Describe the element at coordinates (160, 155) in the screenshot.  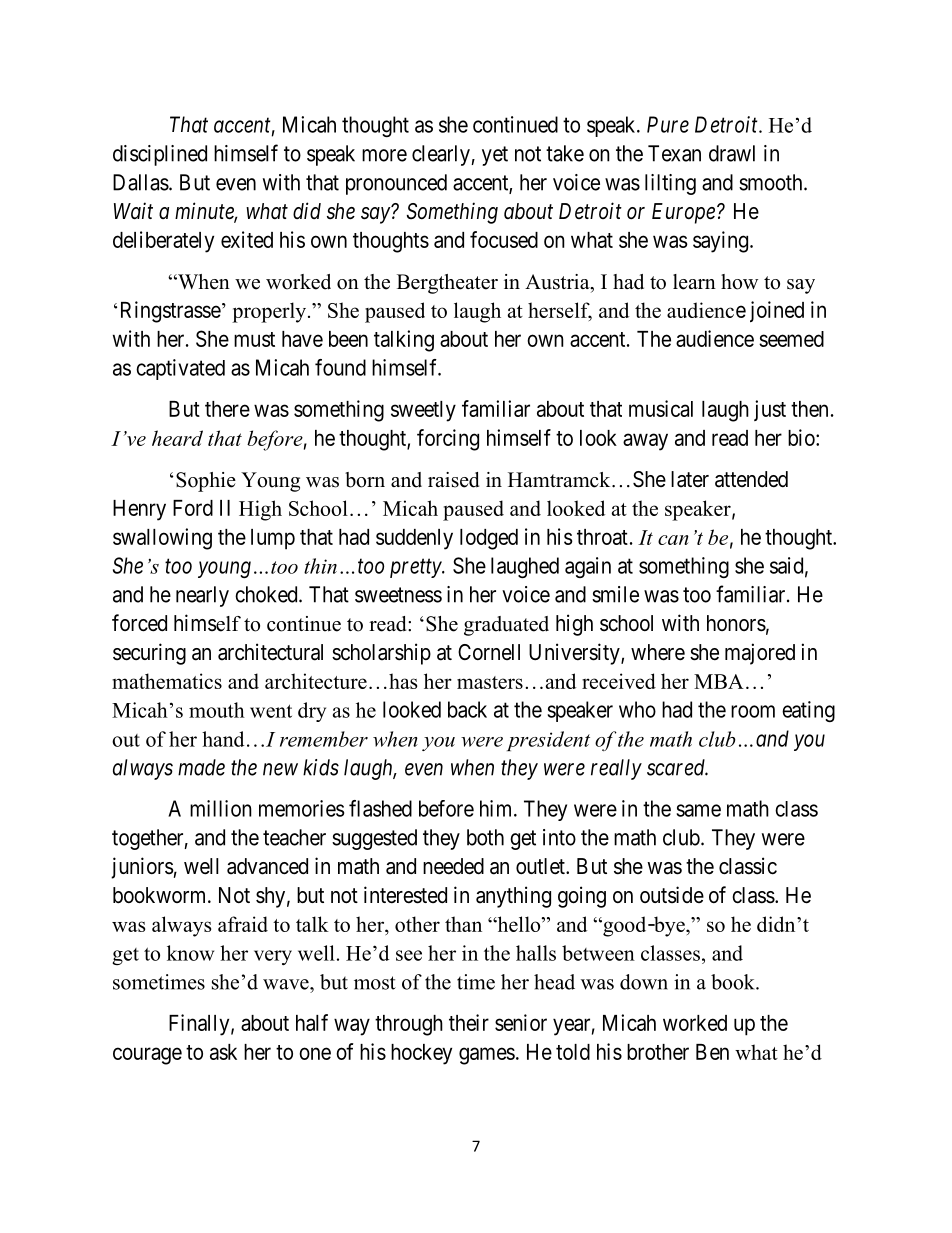
I see `disciplined` at that location.
